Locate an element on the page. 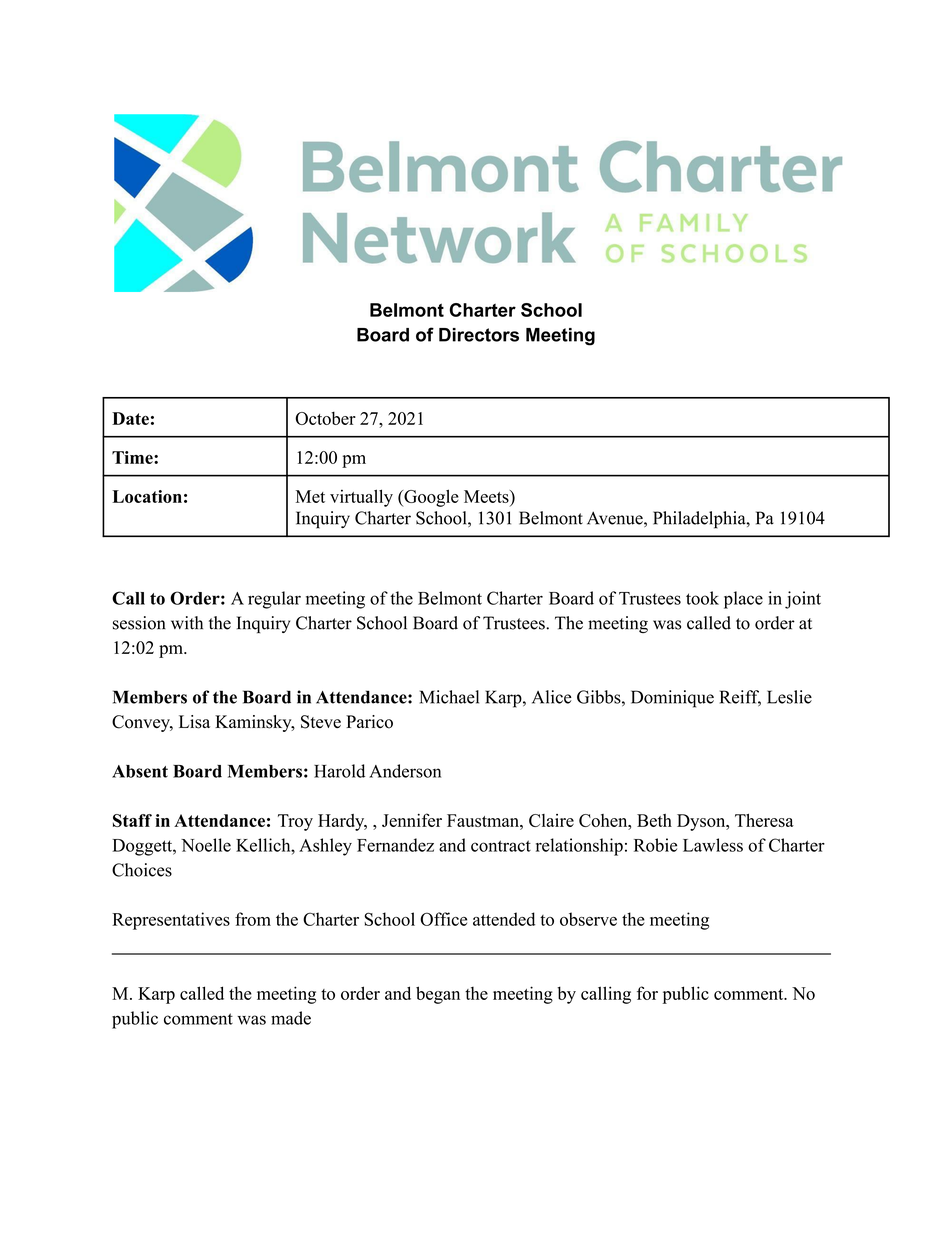 The image size is (952, 1233). Directors is located at coordinates (479, 335).
